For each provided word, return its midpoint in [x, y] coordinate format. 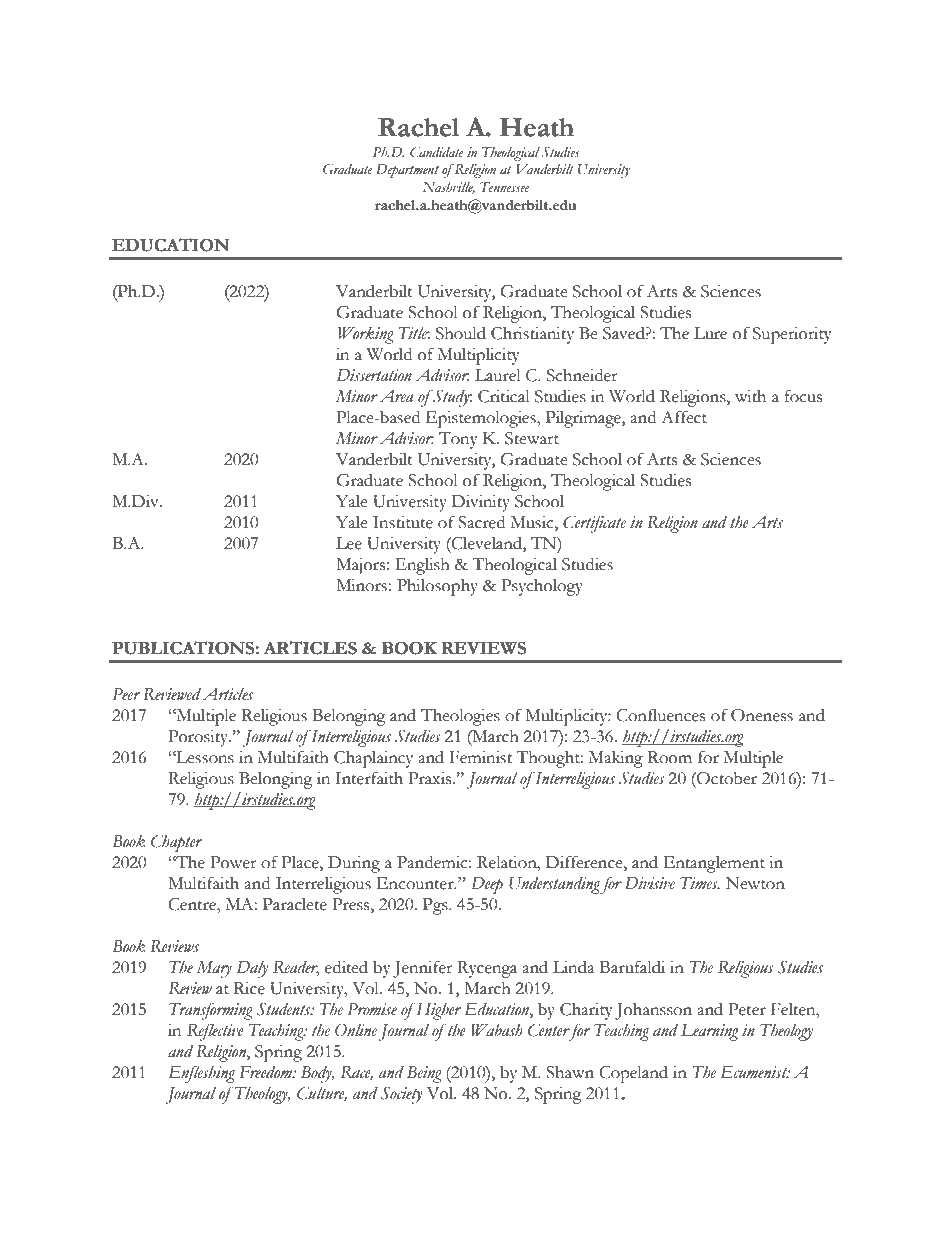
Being [424, 1074]
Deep [487, 885]
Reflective [215, 1032]
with [750, 396]
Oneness [762, 715]
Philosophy [437, 587]
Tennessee [505, 187]
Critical [504, 396]
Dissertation [374, 375]
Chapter [176, 843]
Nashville [448, 188]
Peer [126, 694]
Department [407, 171]
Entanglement [714, 864]
